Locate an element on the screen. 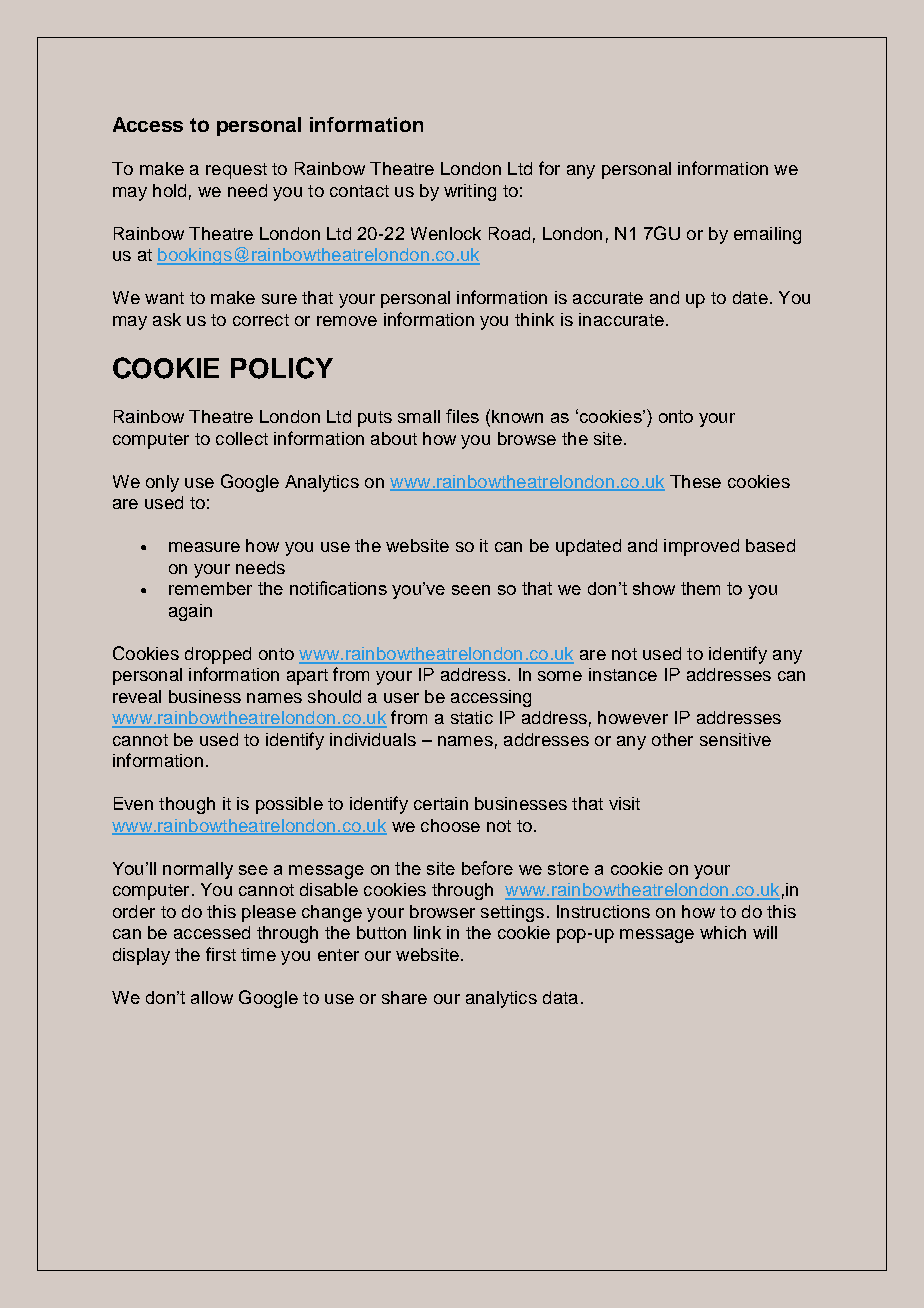 This screenshot has height=1308, width=924. share is located at coordinates (404, 997).
